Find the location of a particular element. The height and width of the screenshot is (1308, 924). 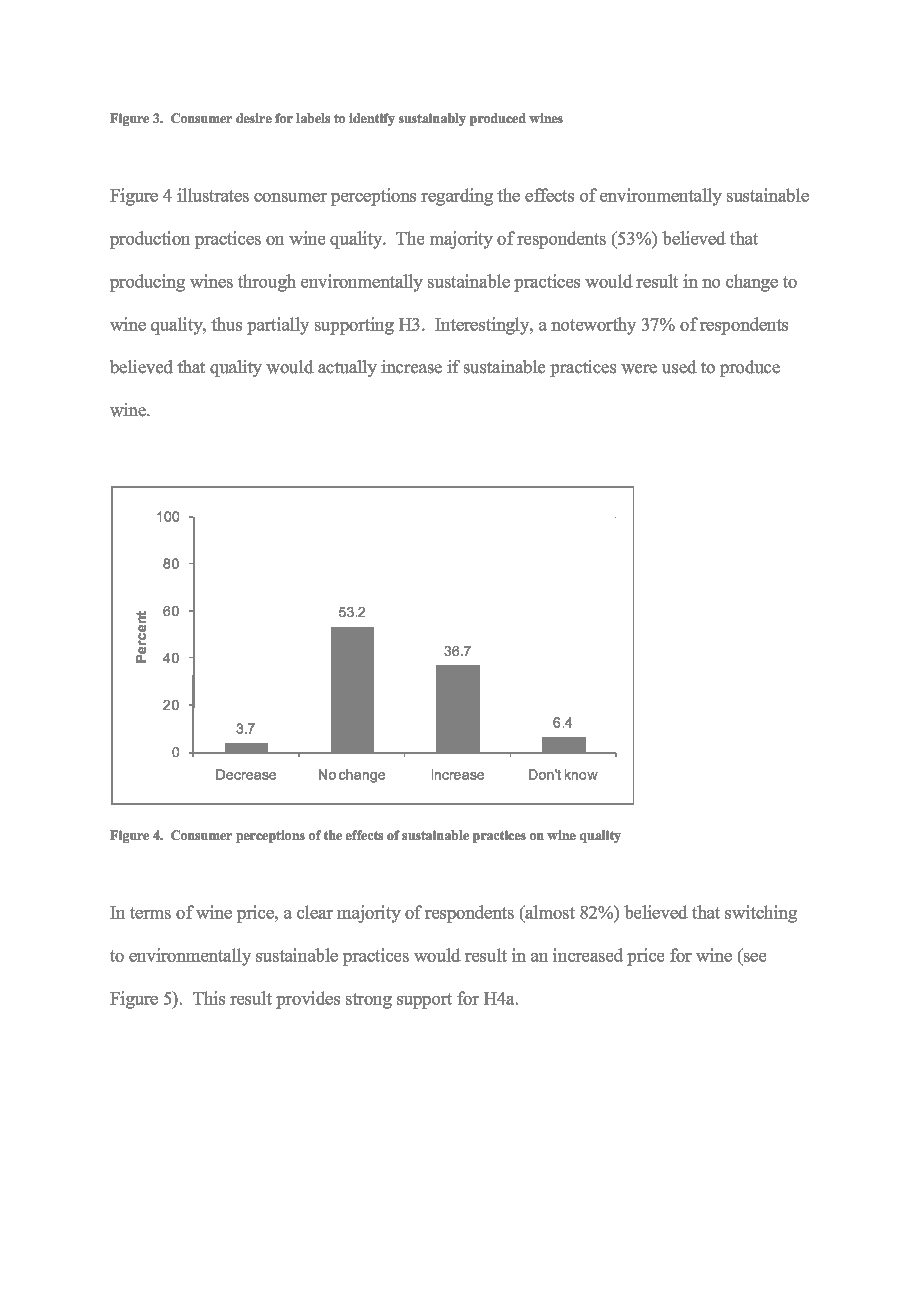

actually is located at coordinates (347, 368).
